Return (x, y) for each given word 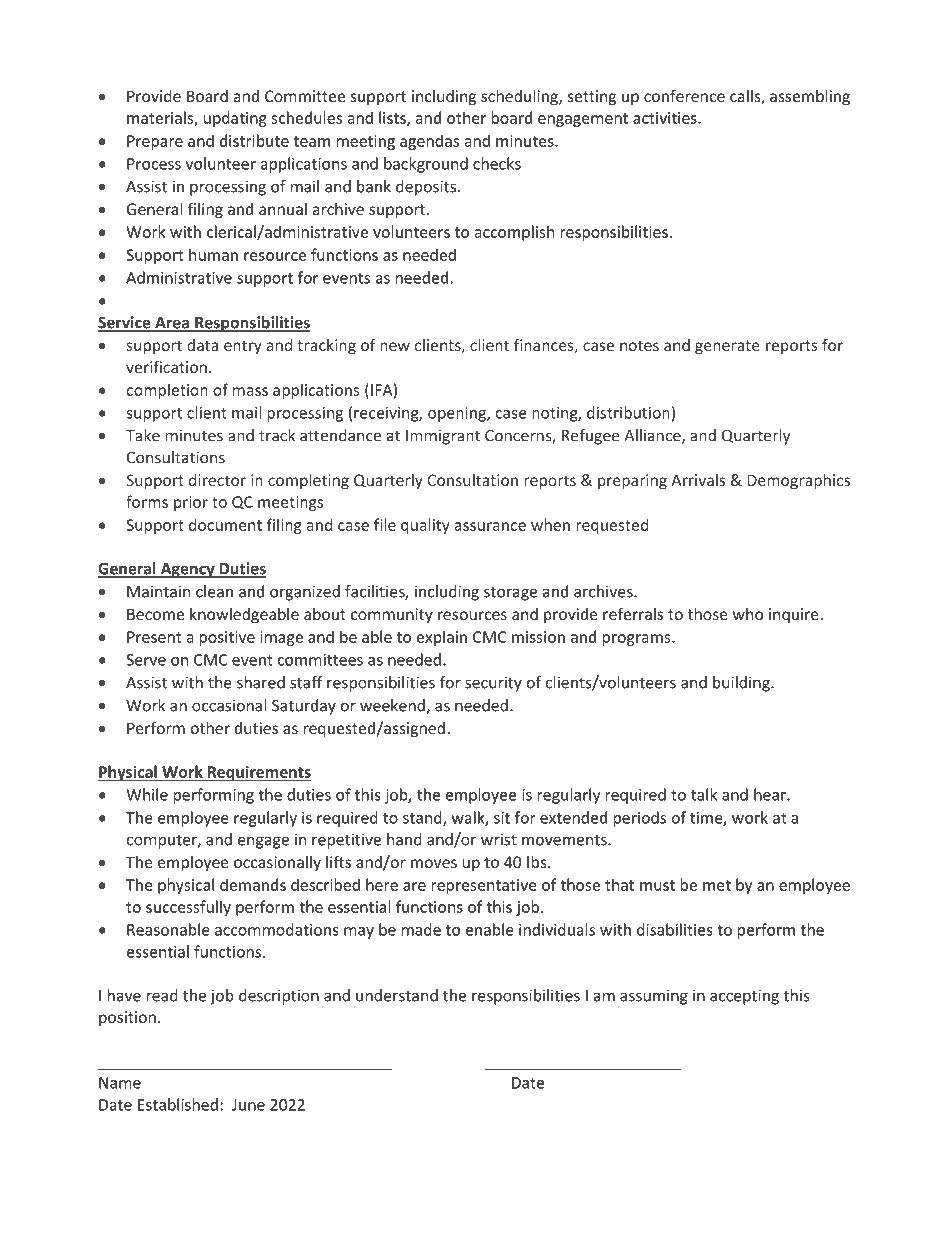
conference (684, 95)
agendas (429, 142)
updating (235, 119)
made (421, 929)
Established (178, 1104)
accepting (744, 997)
